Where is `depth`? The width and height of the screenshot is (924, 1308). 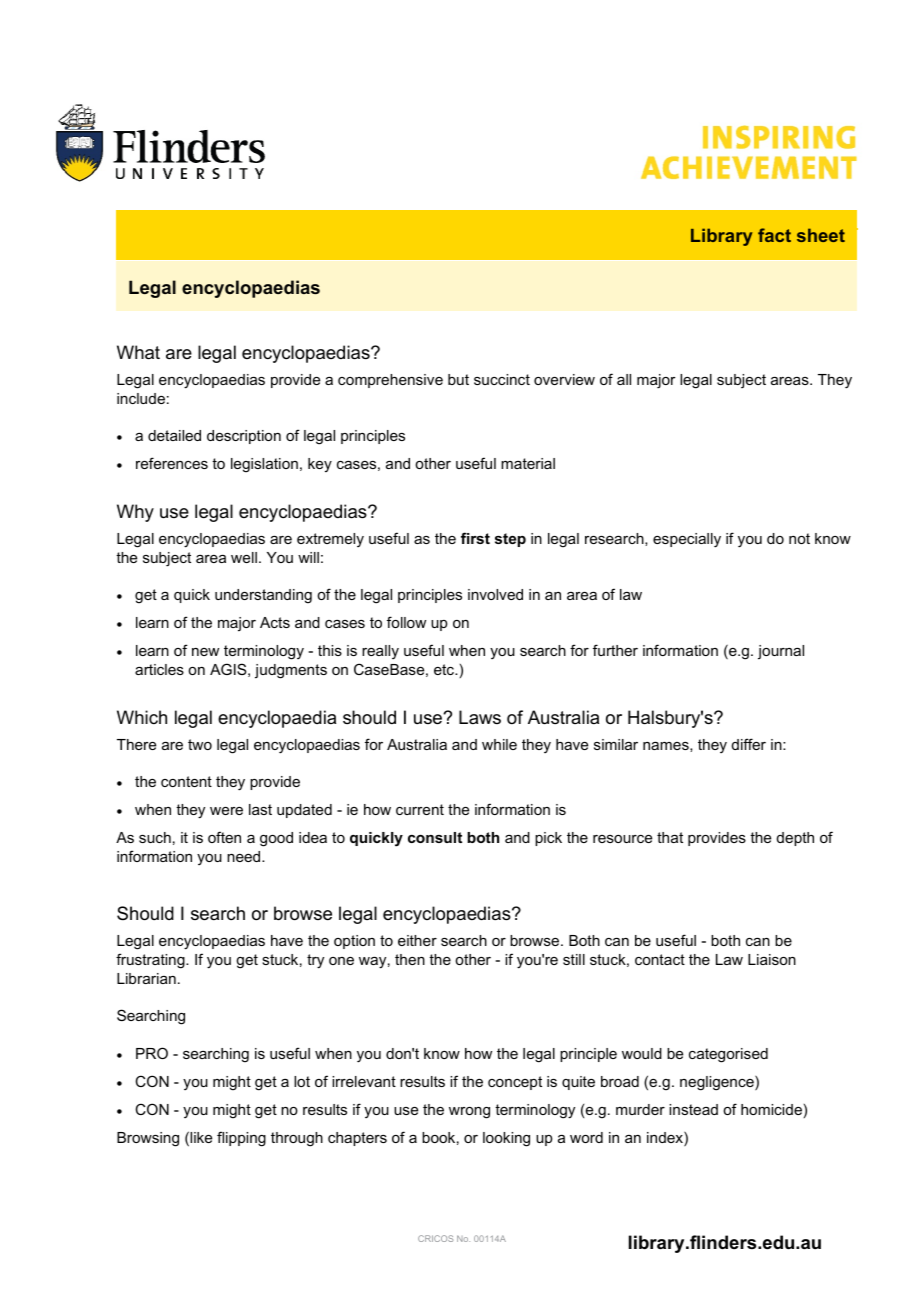 depth is located at coordinates (795, 839).
